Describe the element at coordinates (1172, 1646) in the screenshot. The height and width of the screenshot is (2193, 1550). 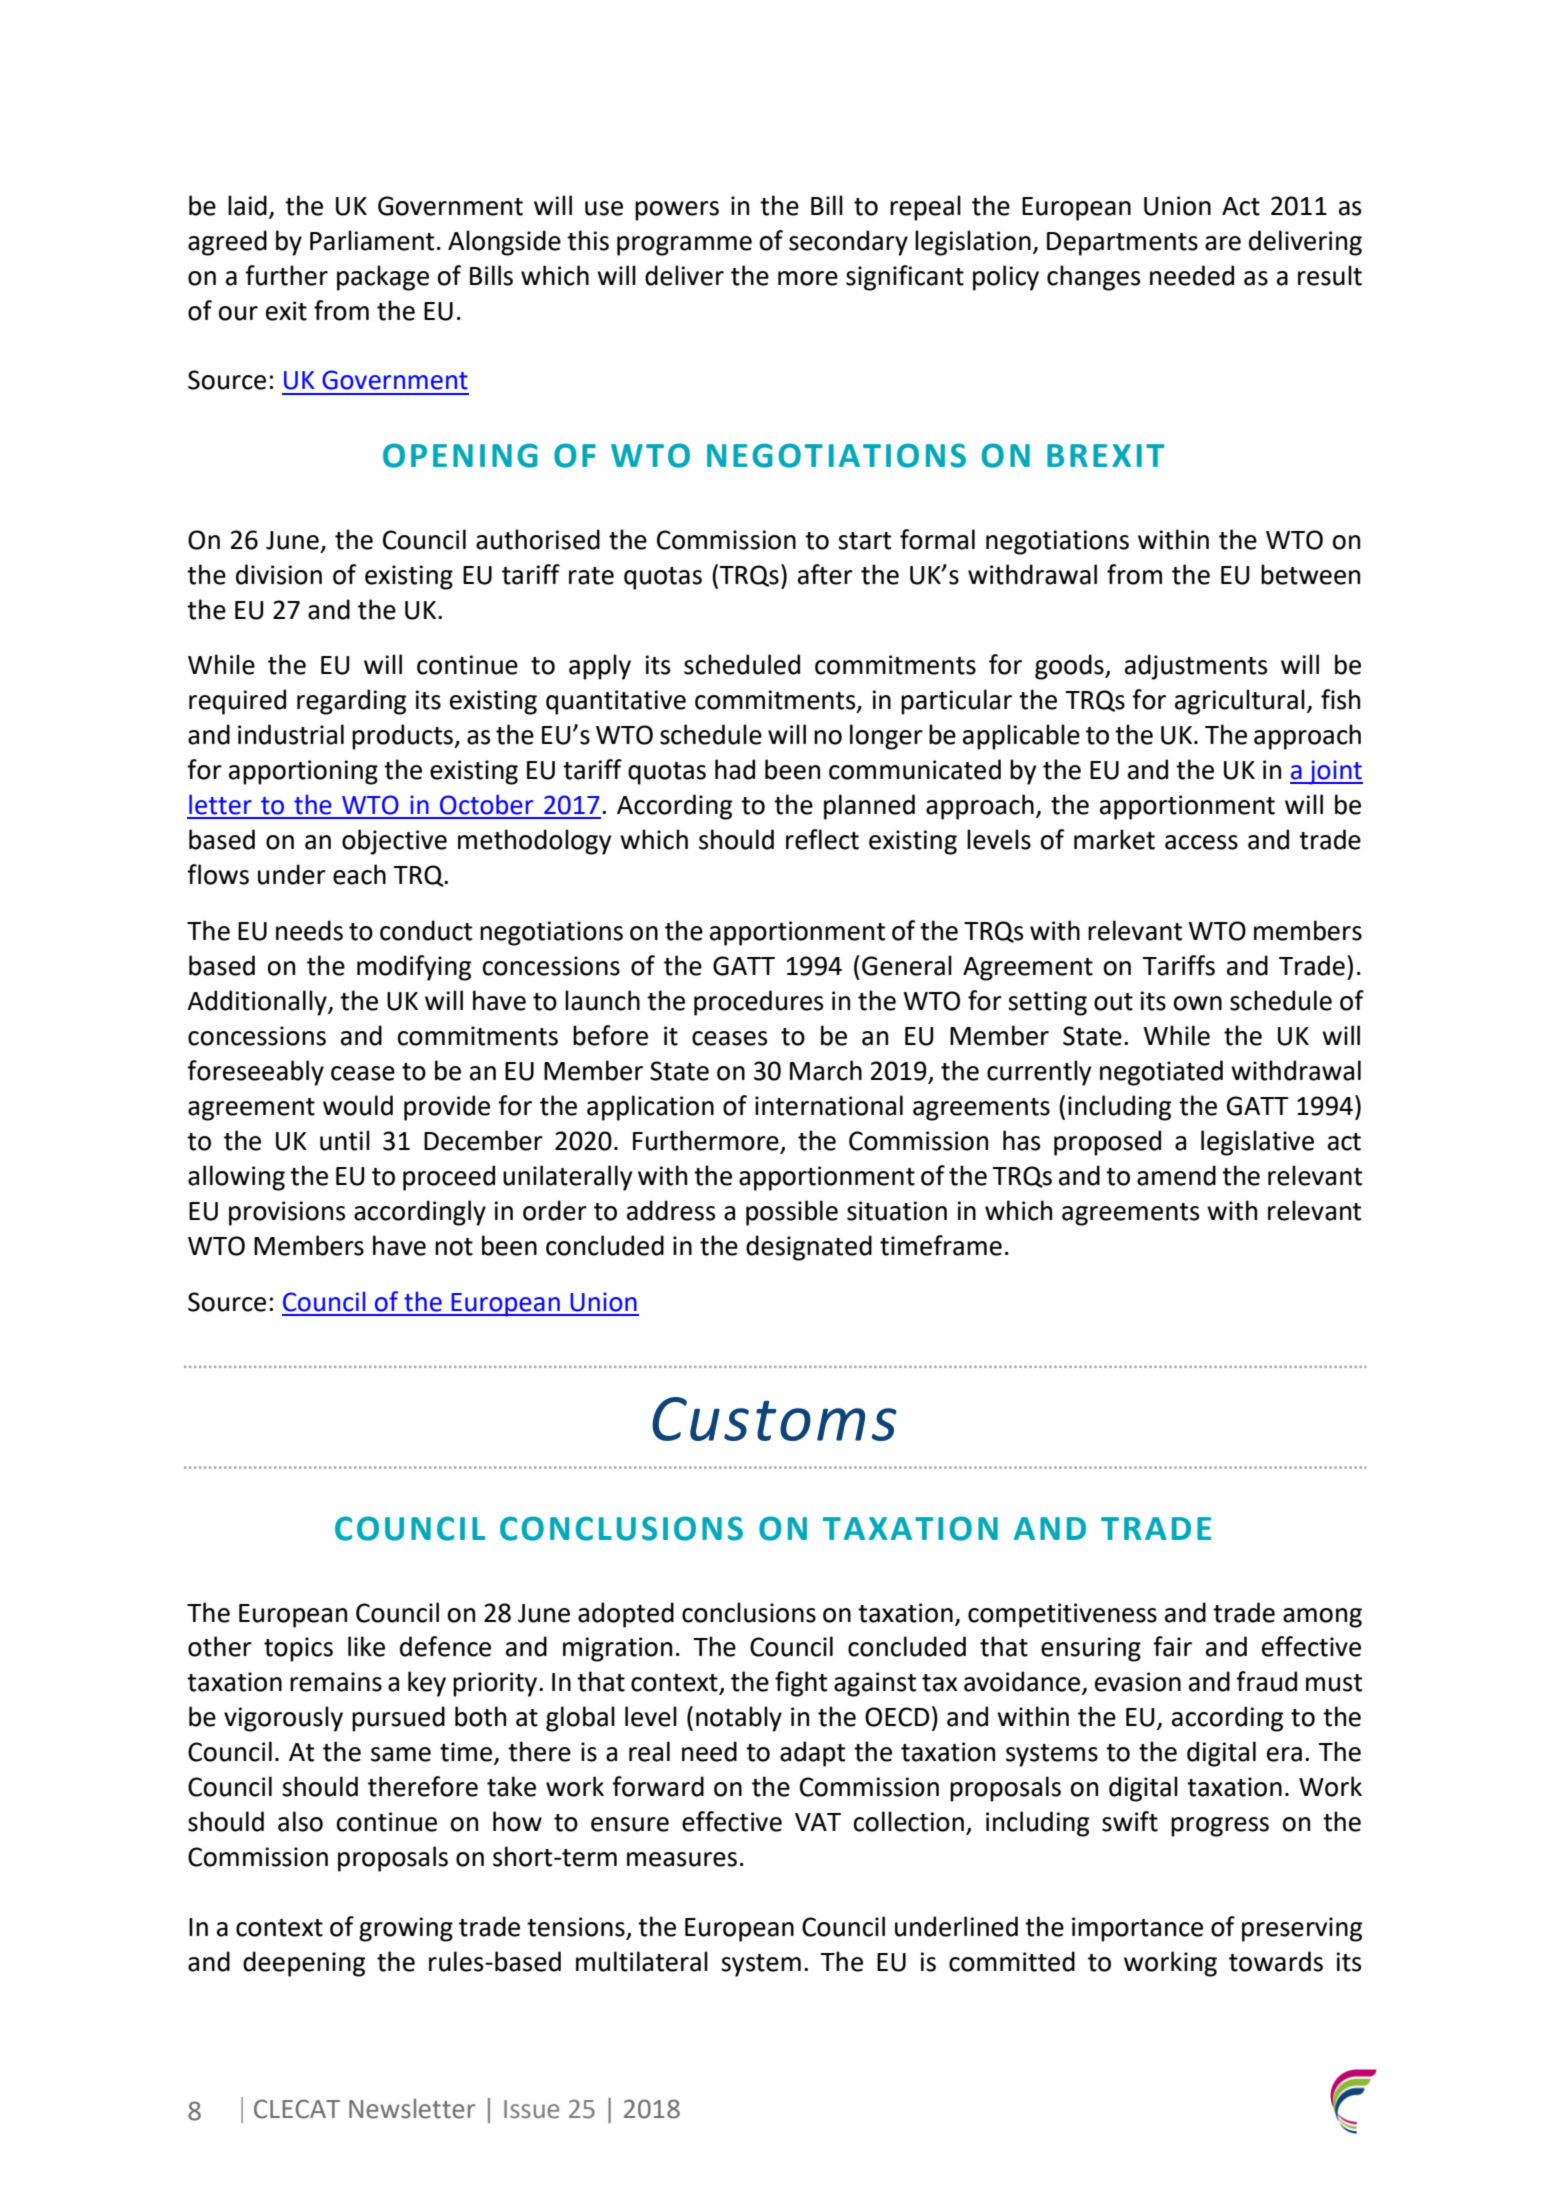
I see `fair` at that location.
